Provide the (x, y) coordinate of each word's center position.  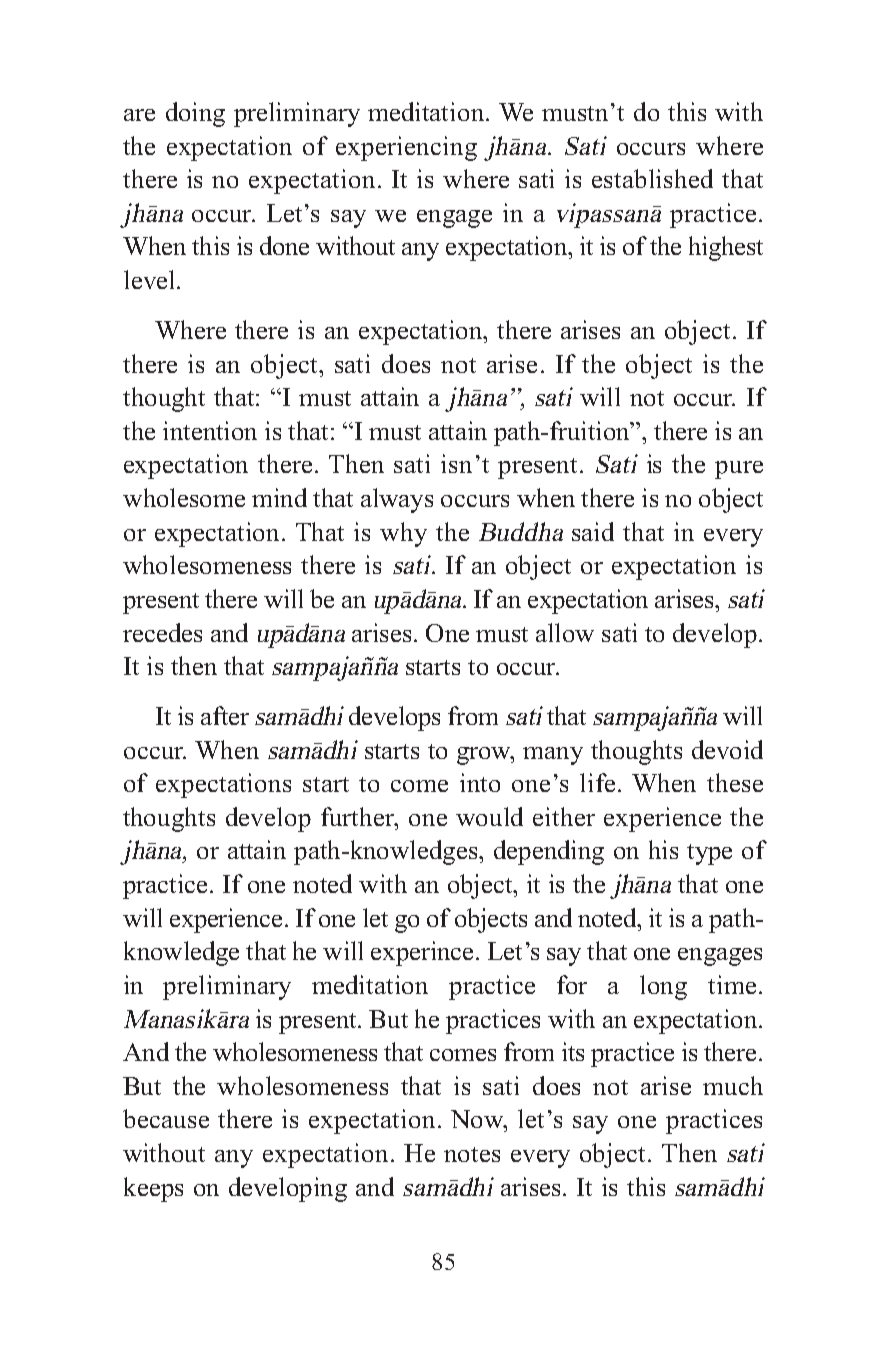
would (489, 816)
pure (739, 470)
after (225, 715)
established (652, 178)
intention (210, 430)
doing (195, 114)
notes (472, 1154)
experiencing (406, 148)
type (709, 854)
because (166, 1118)
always (397, 500)
